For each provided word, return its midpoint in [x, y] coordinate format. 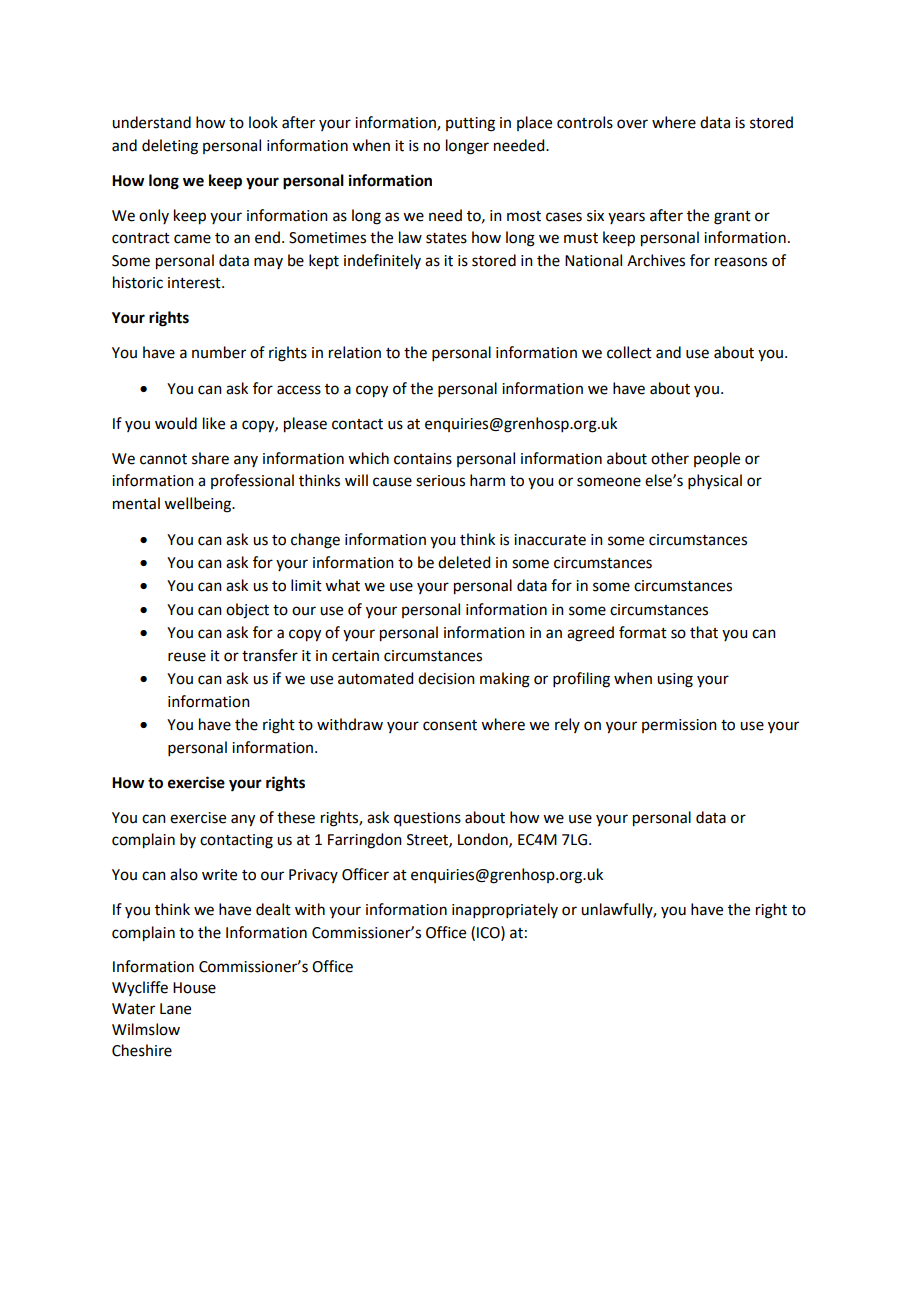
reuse [187, 657]
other [670, 458]
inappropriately [505, 910]
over [632, 124]
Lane [175, 1009]
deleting [170, 147]
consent [450, 725]
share [210, 458]
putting [470, 124]
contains [423, 459]
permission [679, 726]
